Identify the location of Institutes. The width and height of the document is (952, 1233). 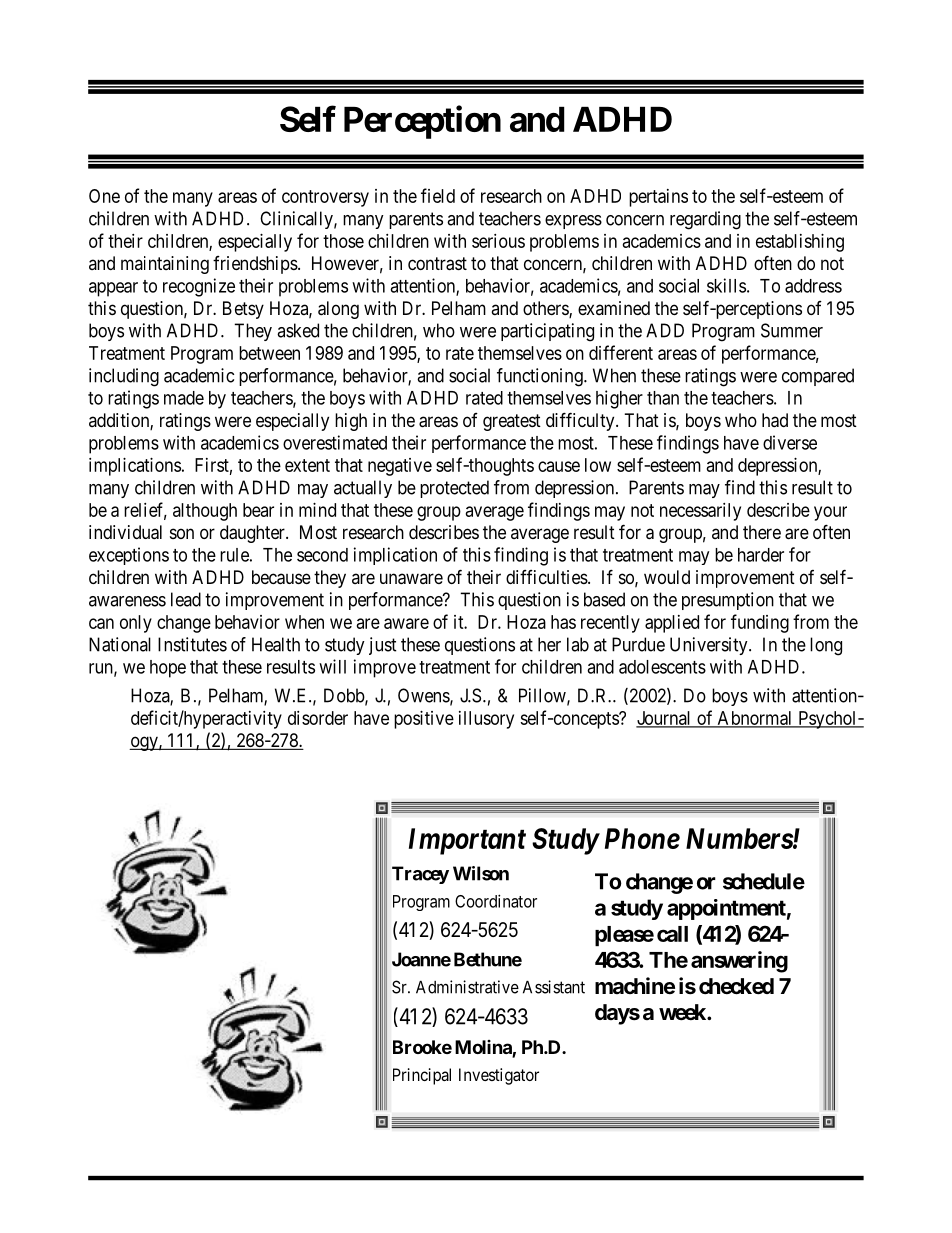
(192, 644).
